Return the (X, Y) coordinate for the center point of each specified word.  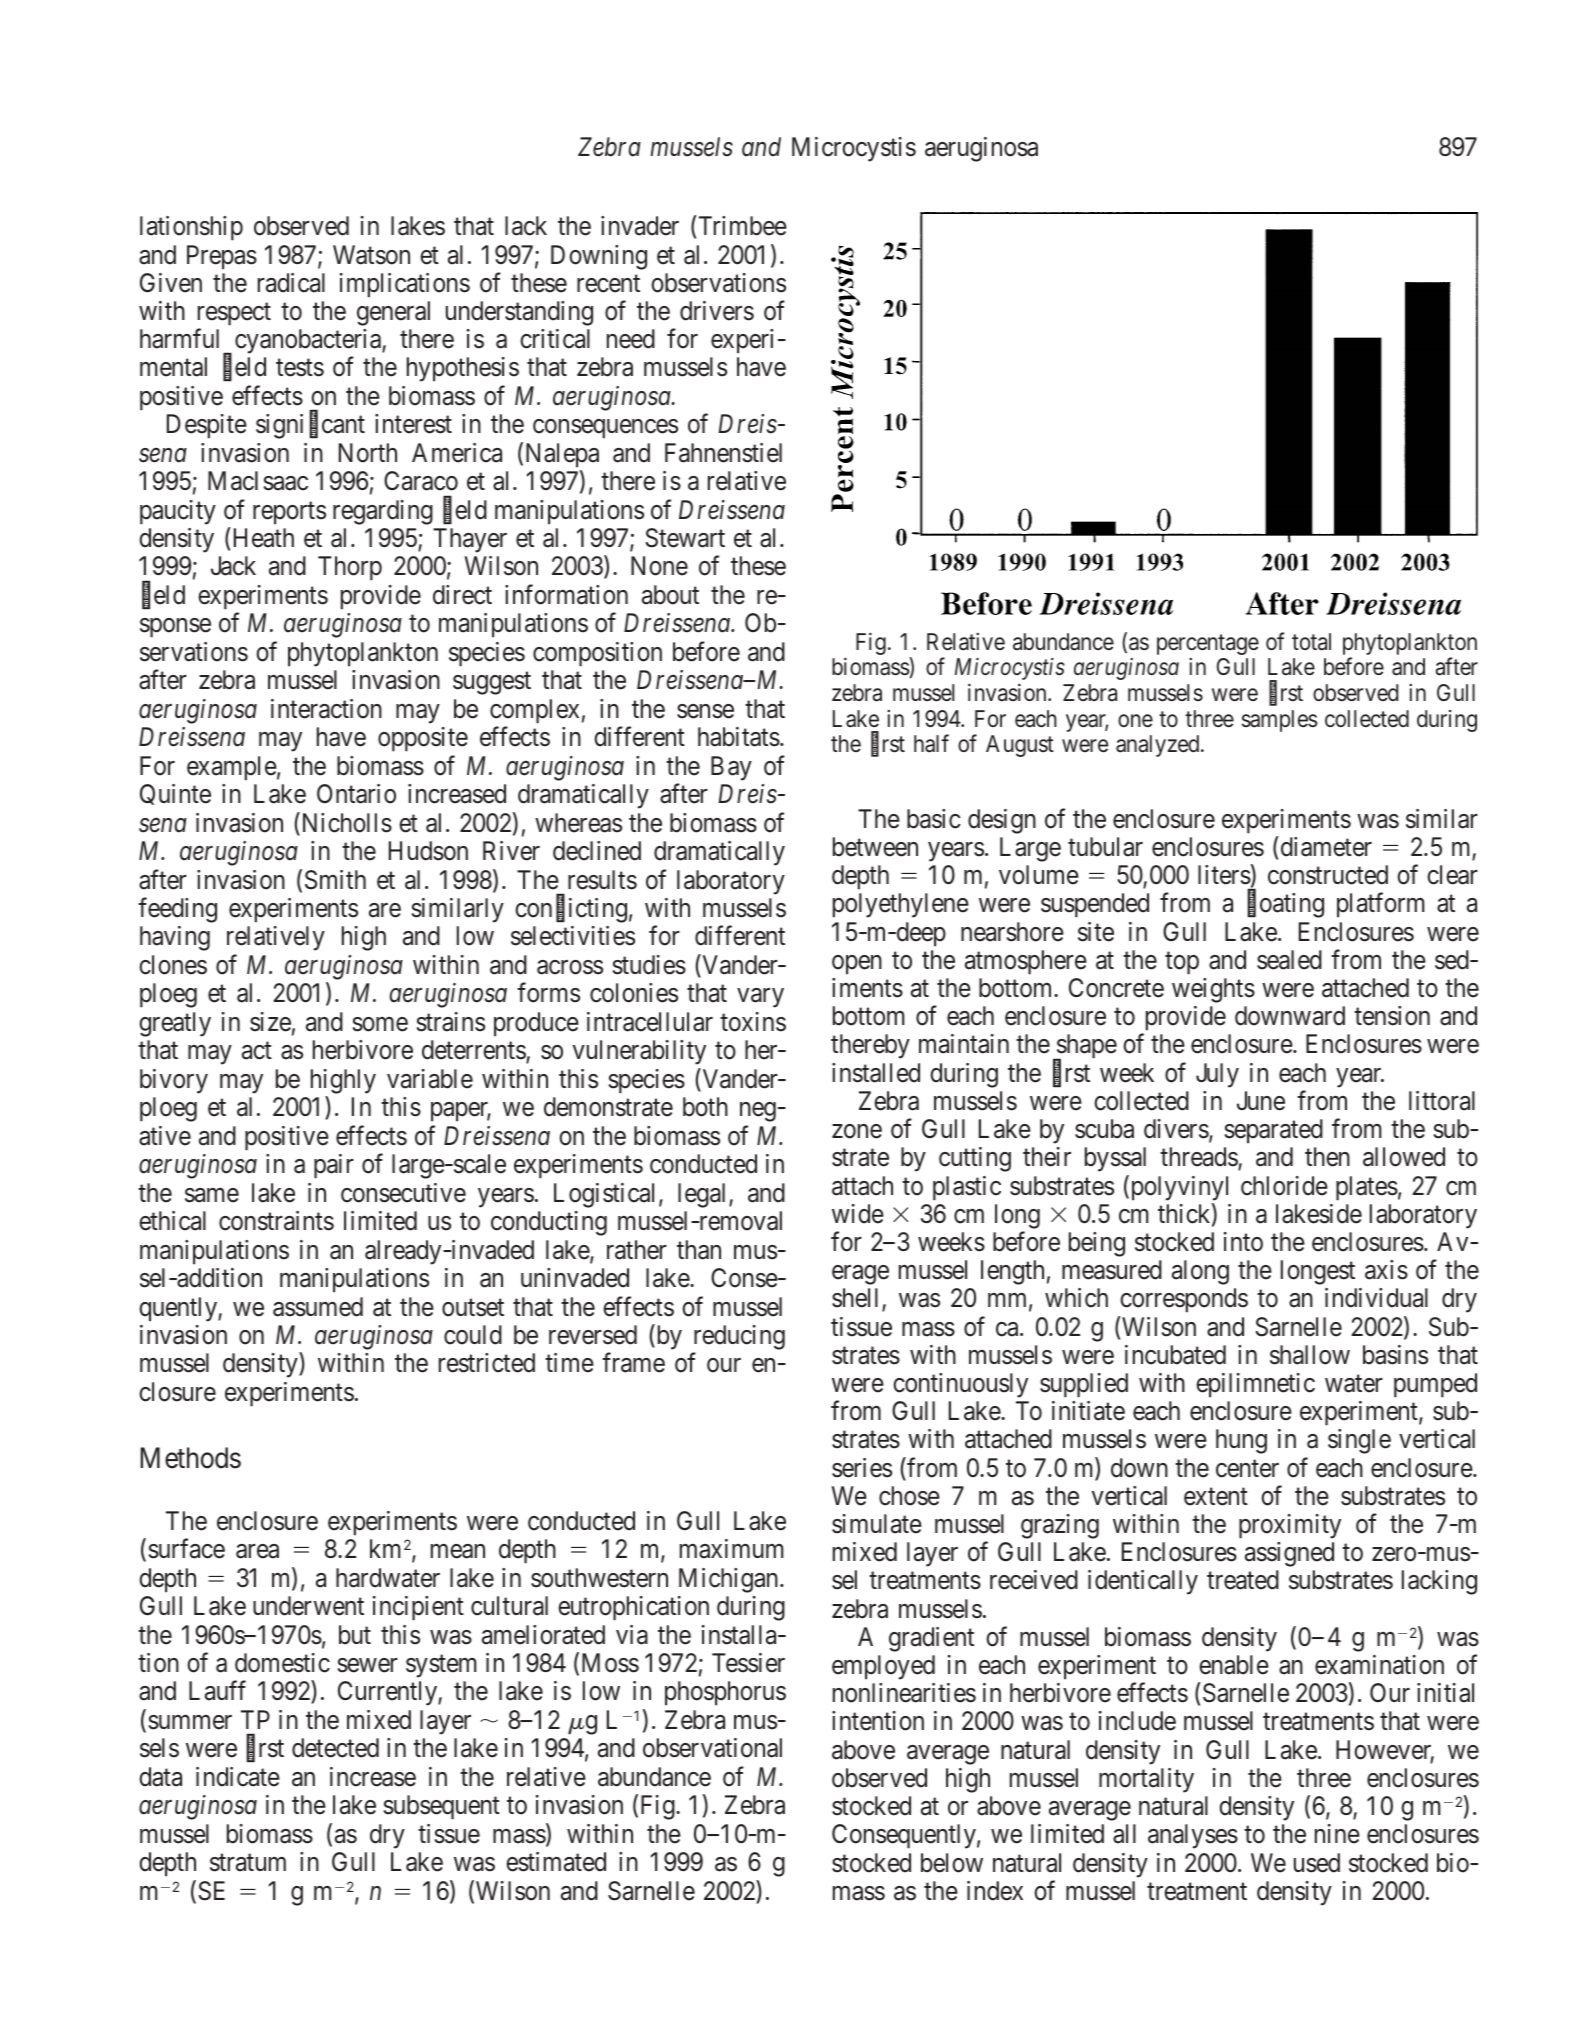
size (270, 1022)
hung (1241, 1441)
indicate (238, 1777)
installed (876, 1073)
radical (291, 283)
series (862, 1468)
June (1261, 1101)
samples (1280, 721)
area (257, 1551)
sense (705, 711)
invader (640, 226)
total (1311, 642)
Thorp (350, 568)
